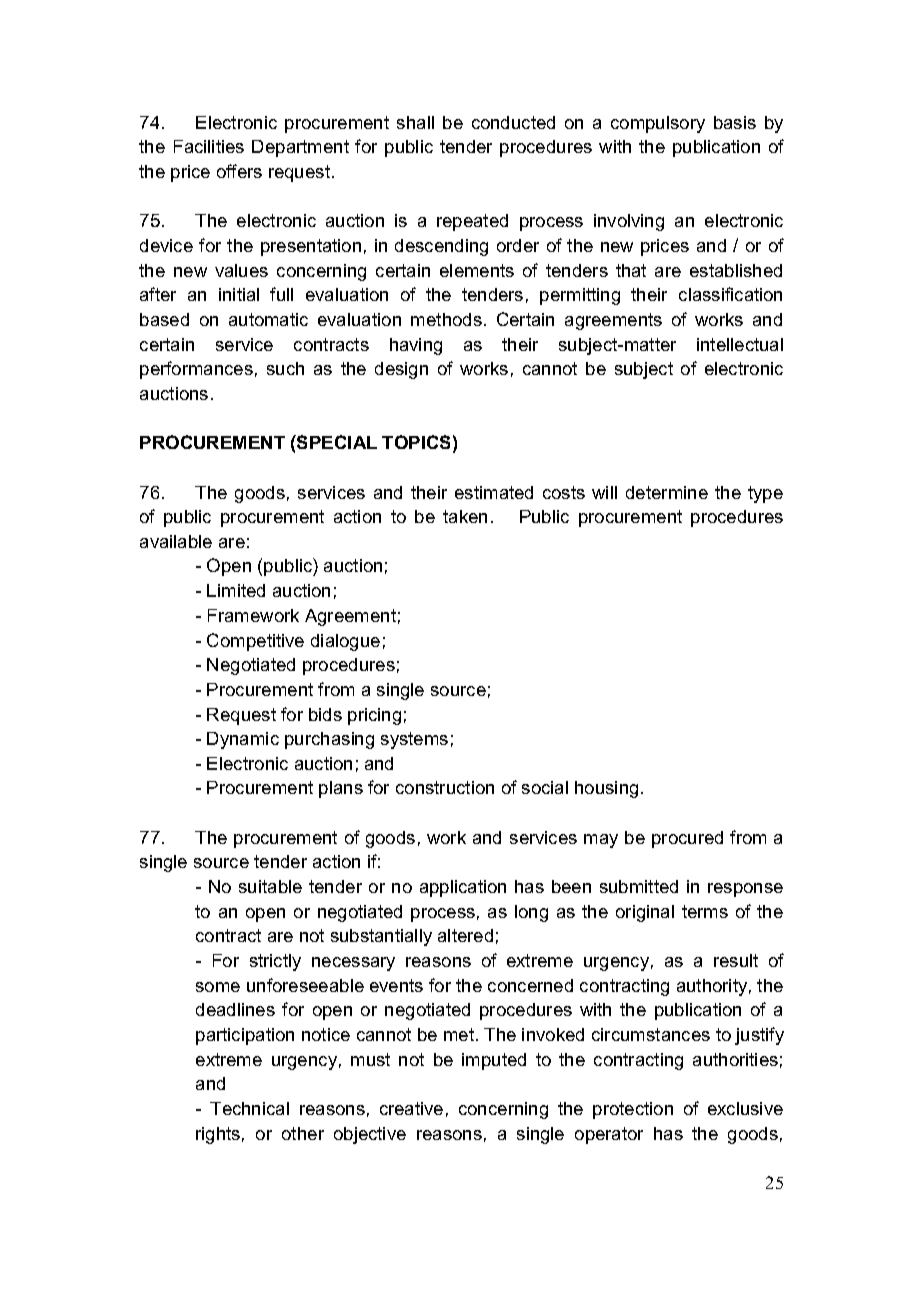  Describe the element at coordinates (667, 492) in the screenshot. I see `determine` at that location.
